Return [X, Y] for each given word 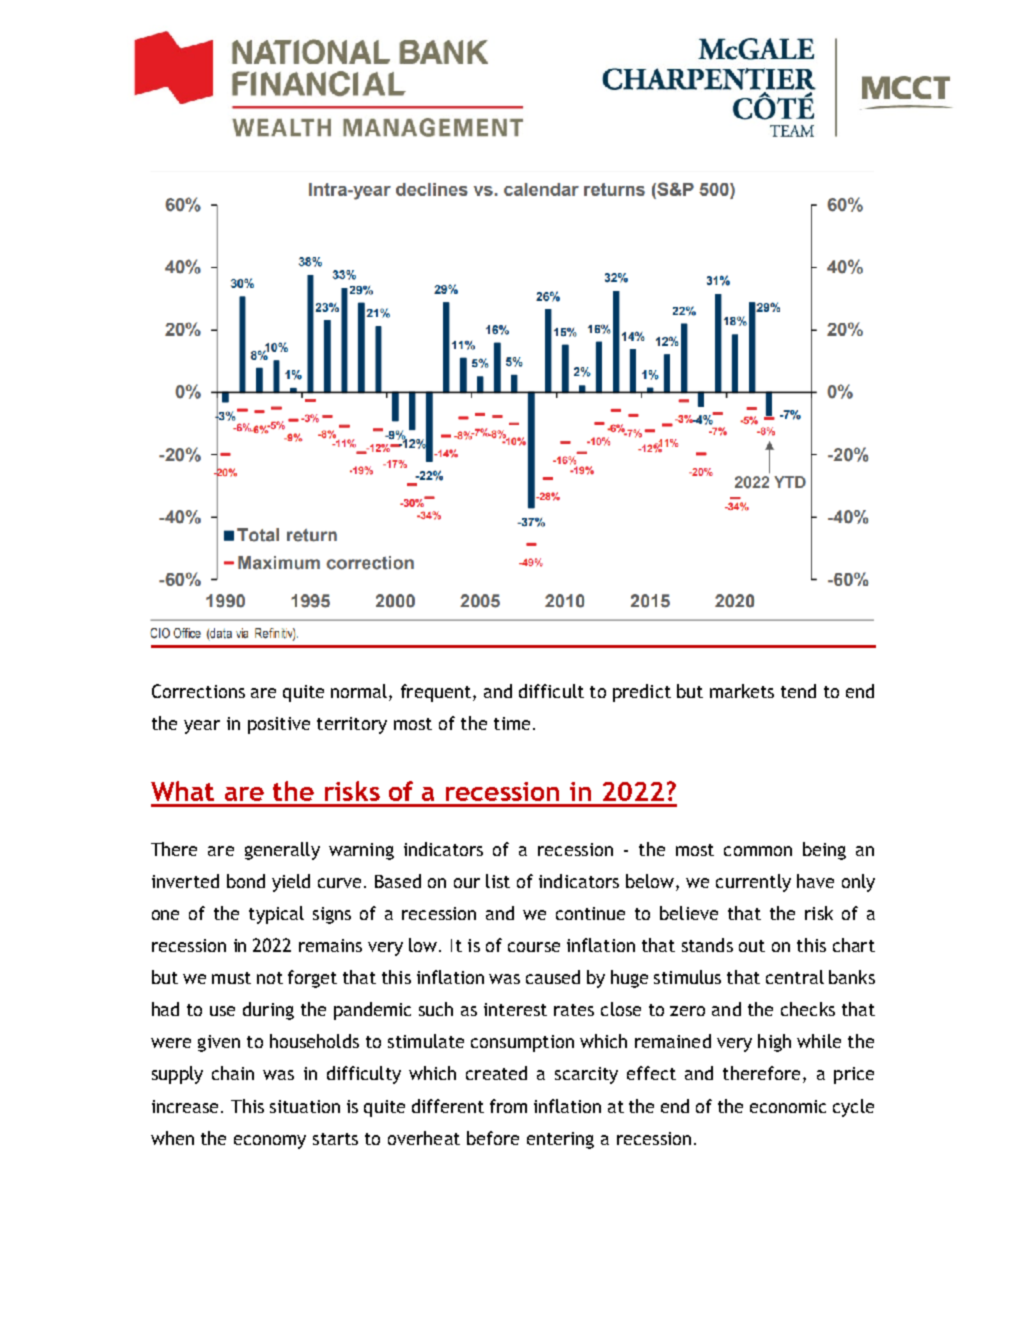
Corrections [198, 691]
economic [788, 1106]
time [512, 723]
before [493, 1138]
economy [270, 1142]
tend [798, 691]
